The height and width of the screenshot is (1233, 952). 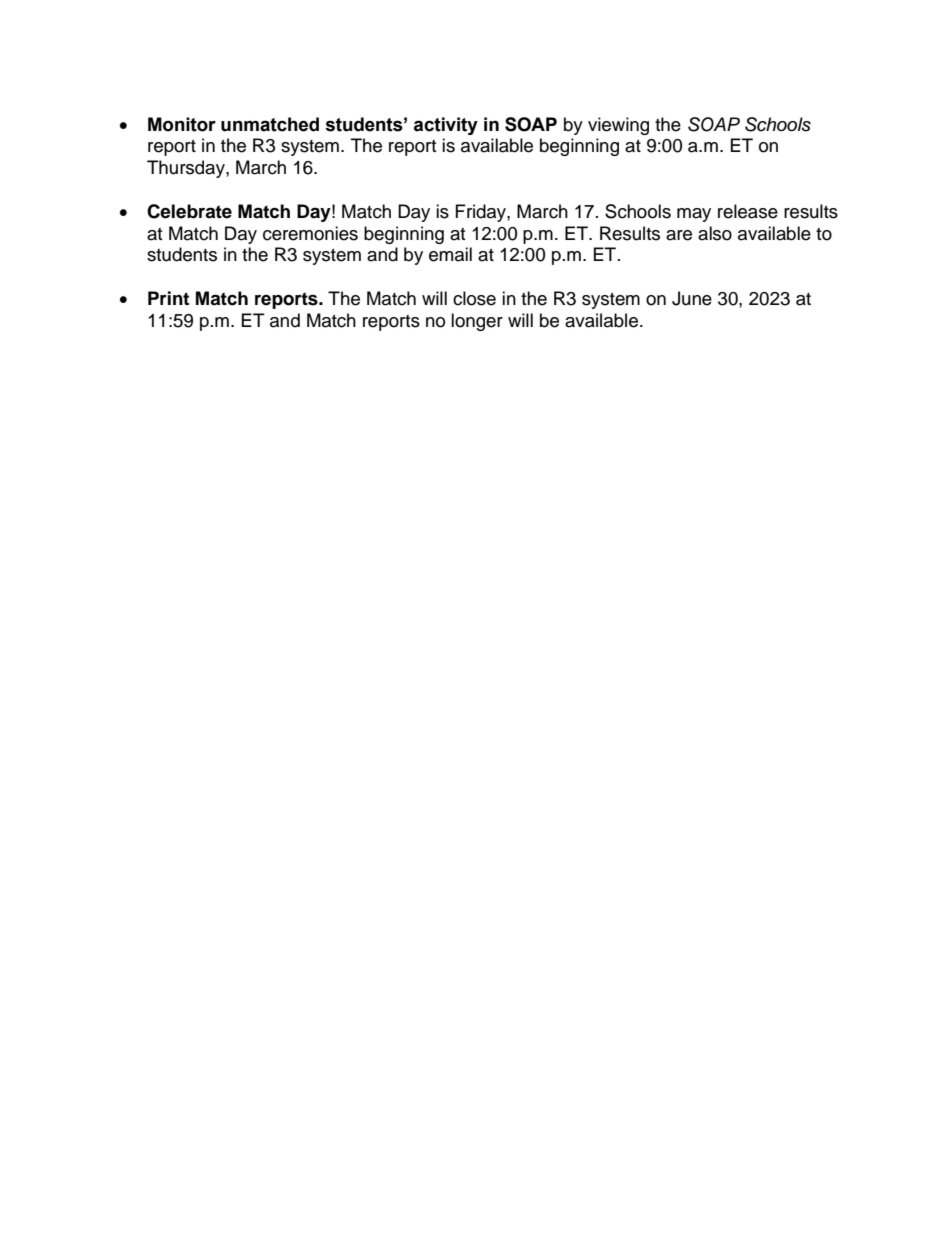 What do you see at coordinates (694, 215) in the screenshot?
I see `may` at bounding box center [694, 215].
